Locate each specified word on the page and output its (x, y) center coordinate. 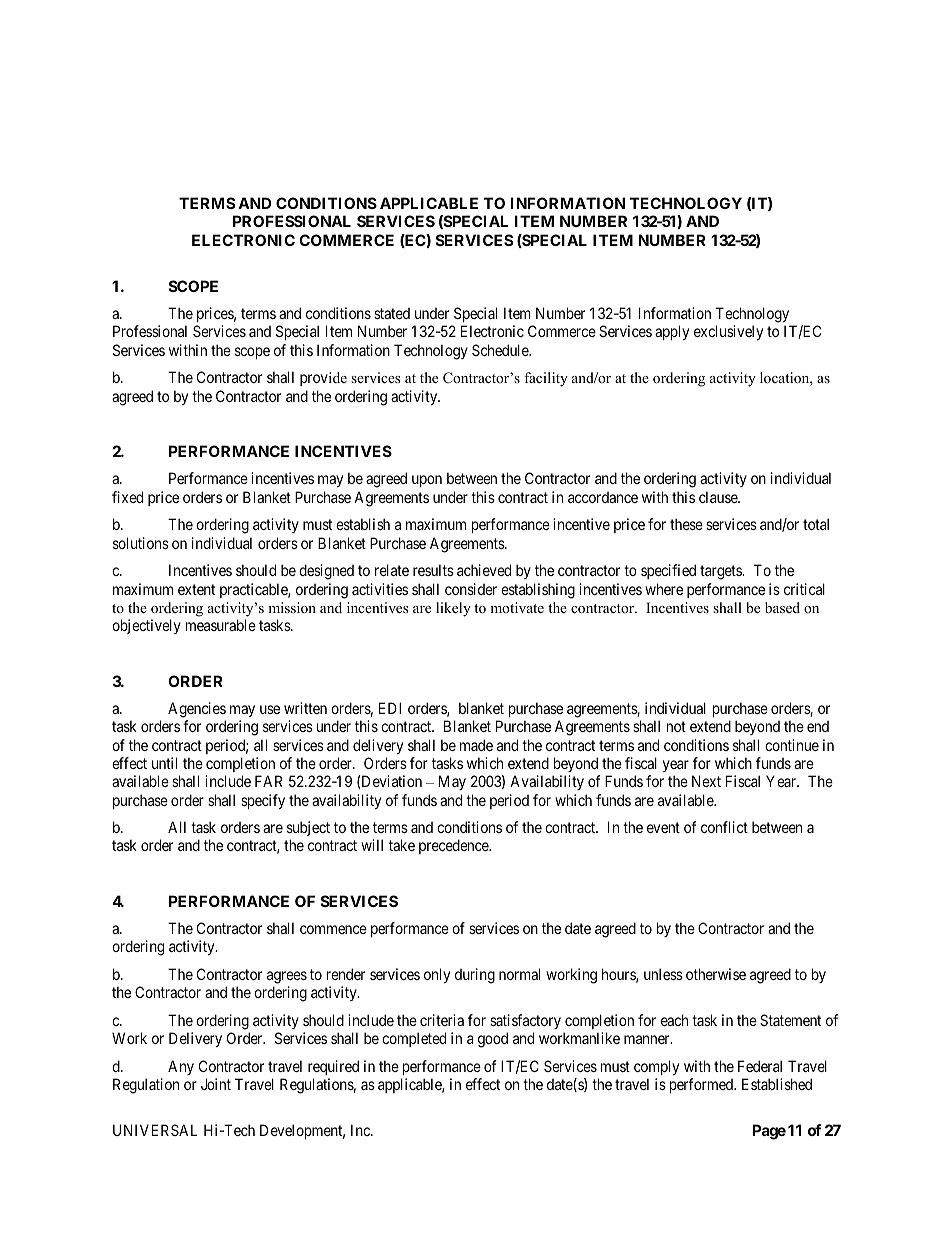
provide (323, 379)
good (493, 1040)
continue (792, 745)
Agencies (197, 710)
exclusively (728, 332)
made (476, 745)
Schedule (501, 350)
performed (702, 1085)
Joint (216, 1084)
